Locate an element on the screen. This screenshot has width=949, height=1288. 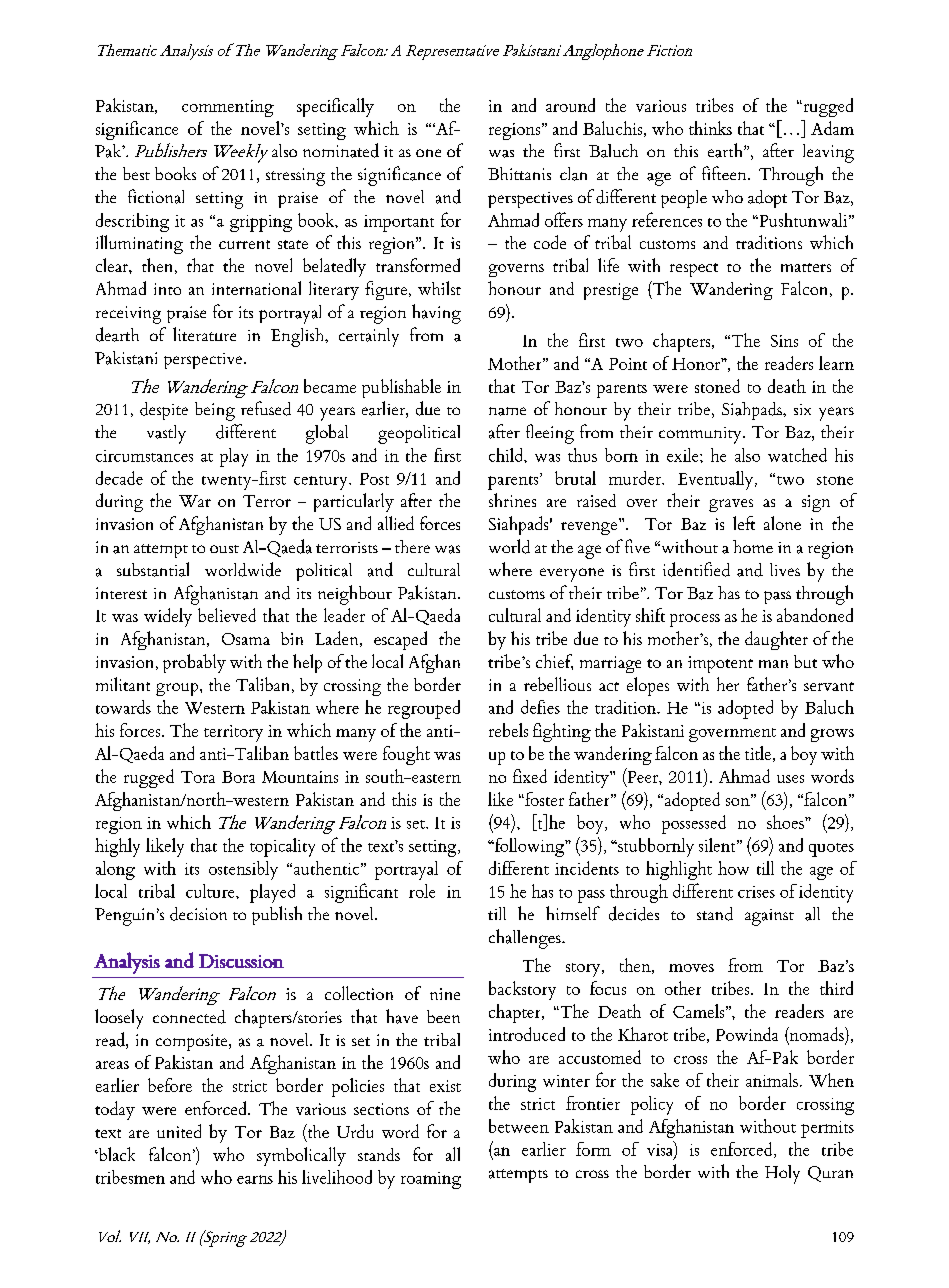
culture is located at coordinates (211, 891).
